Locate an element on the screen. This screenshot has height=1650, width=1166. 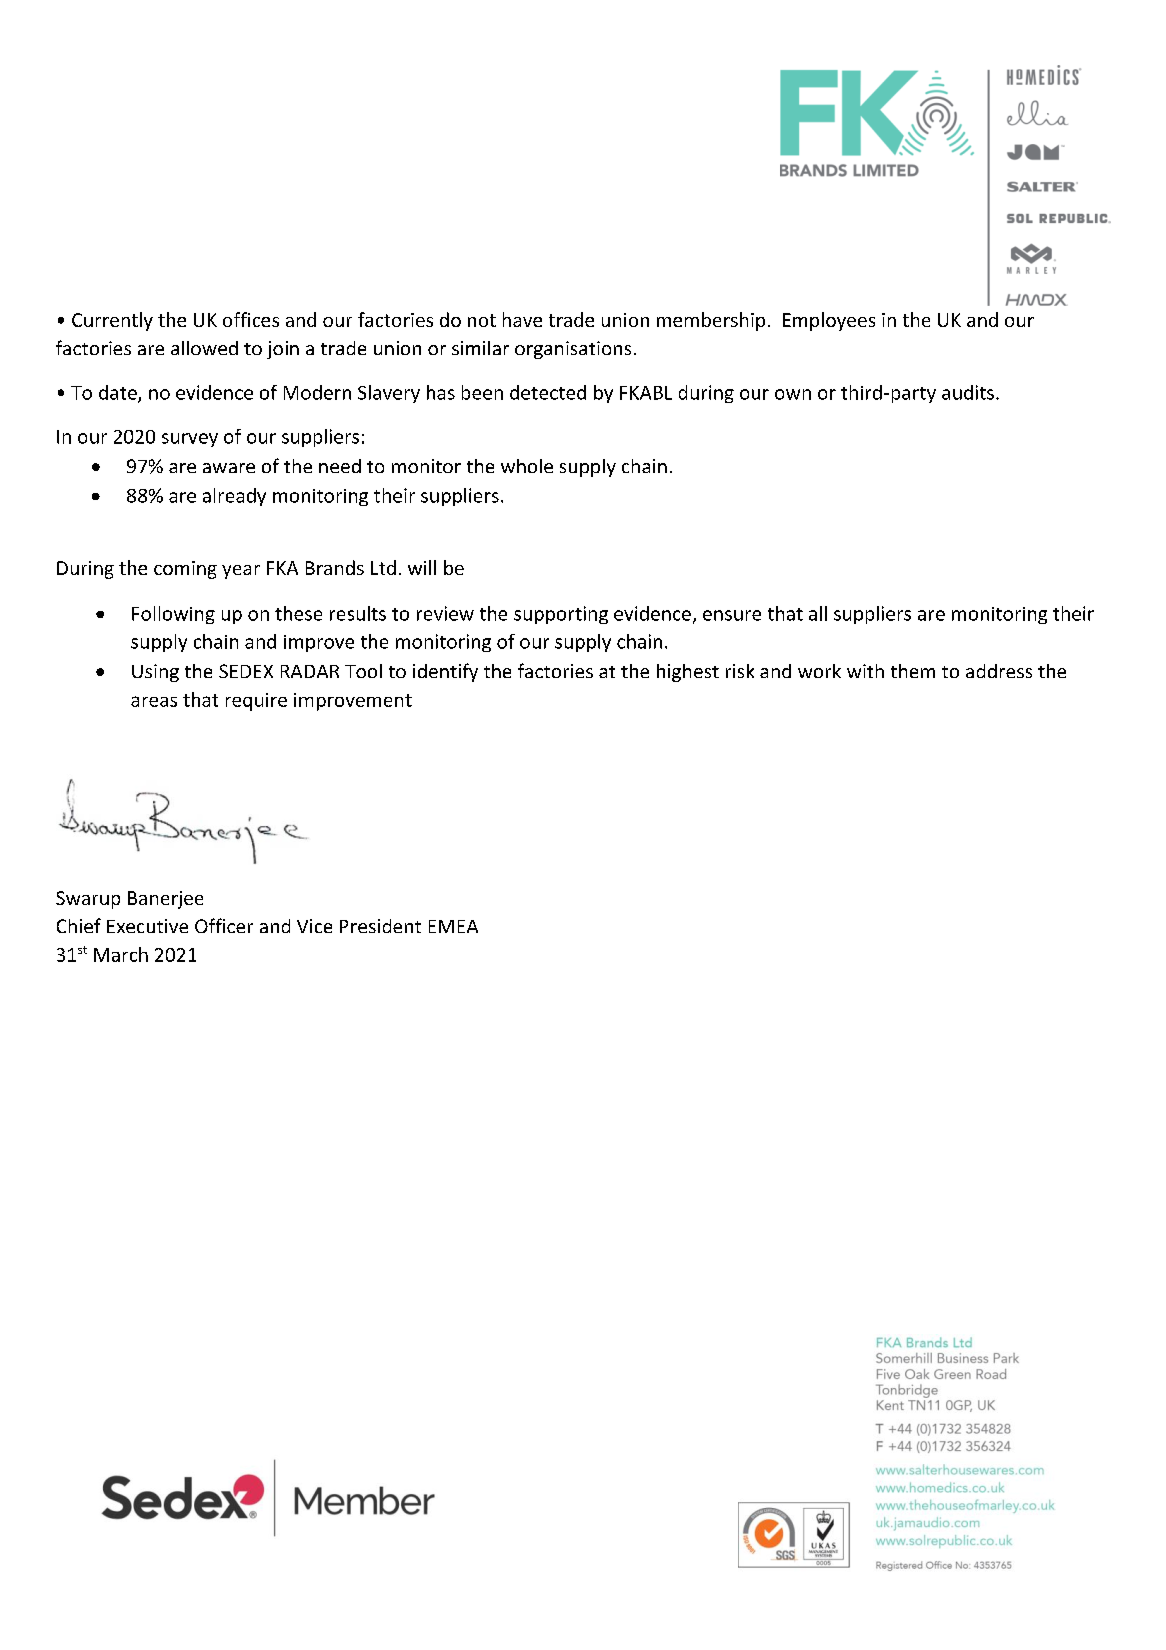
areas is located at coordinates (154, 701).
